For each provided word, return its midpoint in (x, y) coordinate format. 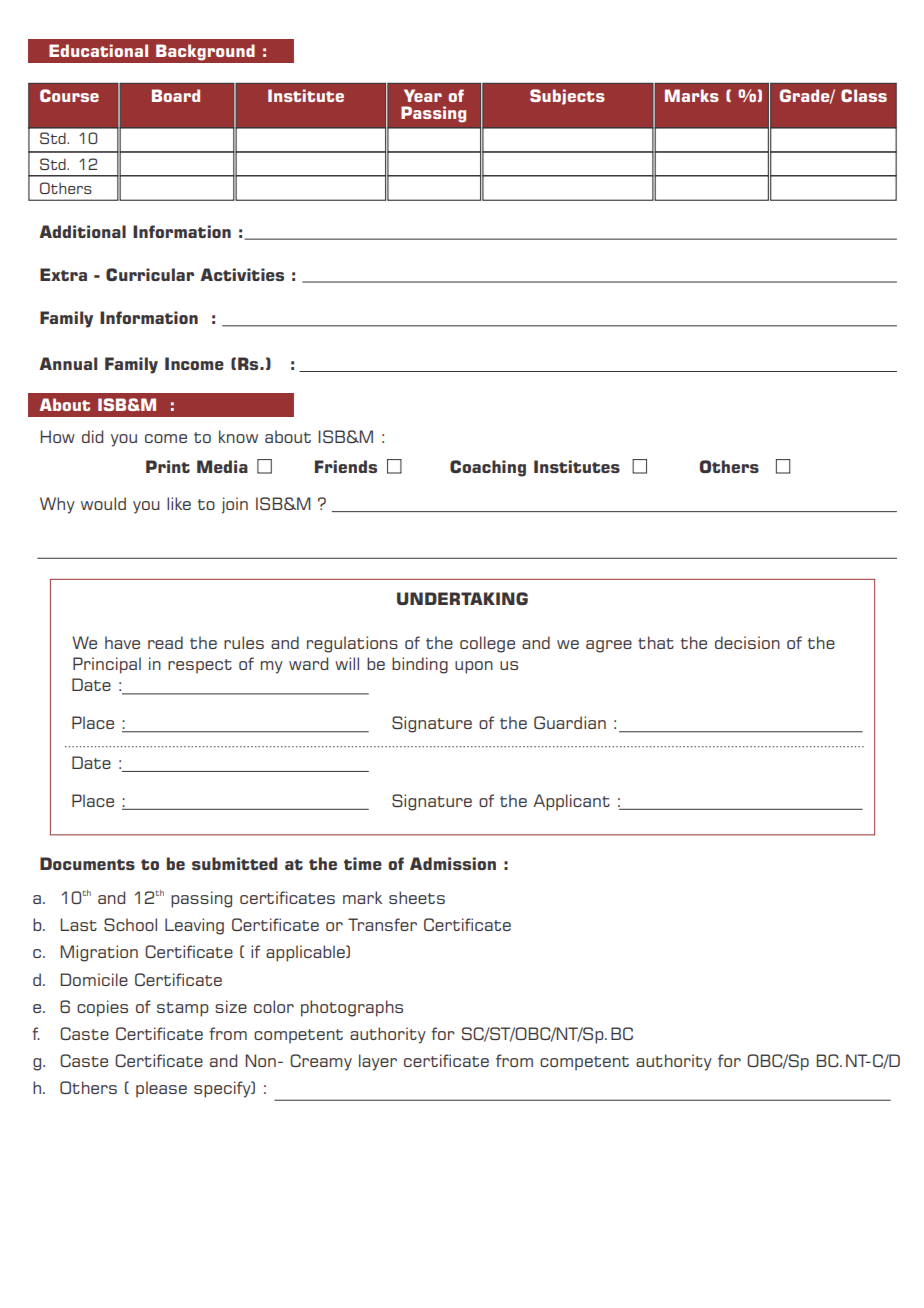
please (161, 1089)
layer (378, 1062)
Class (864, 95)
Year (423, 95)
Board (176, 95)
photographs (352, 1008)
